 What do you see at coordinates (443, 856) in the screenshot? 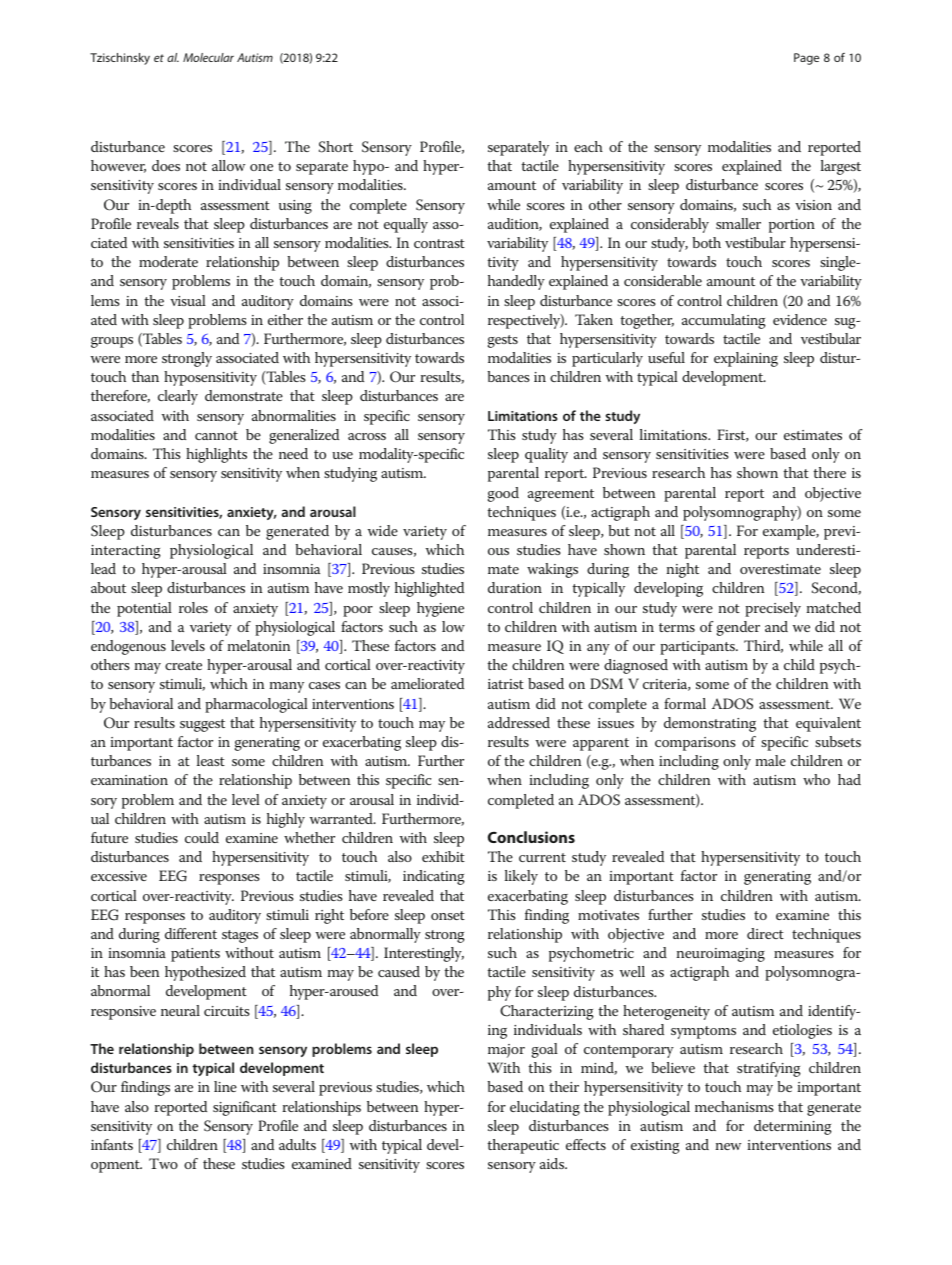
I see `exhibit` at bounding box center [443, 856].
